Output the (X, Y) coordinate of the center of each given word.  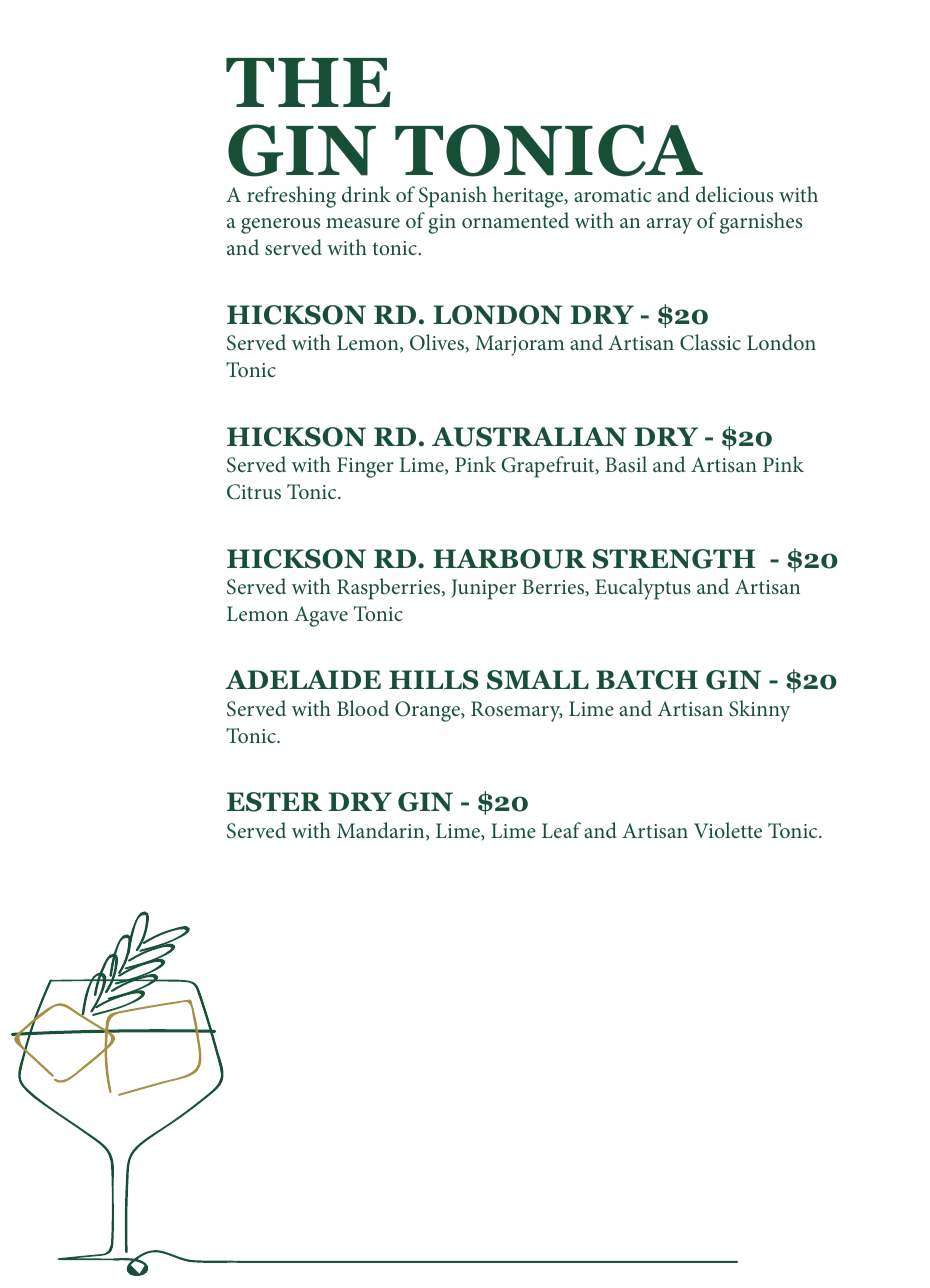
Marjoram (520, 345)
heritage (529, 197)
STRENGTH (674, 559)
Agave (321, 616)
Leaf (561, 830)
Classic (710, 342)
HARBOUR (509, 559)
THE (308, 82)
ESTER (274, 802)
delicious (734, 194)
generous (280, 226)
